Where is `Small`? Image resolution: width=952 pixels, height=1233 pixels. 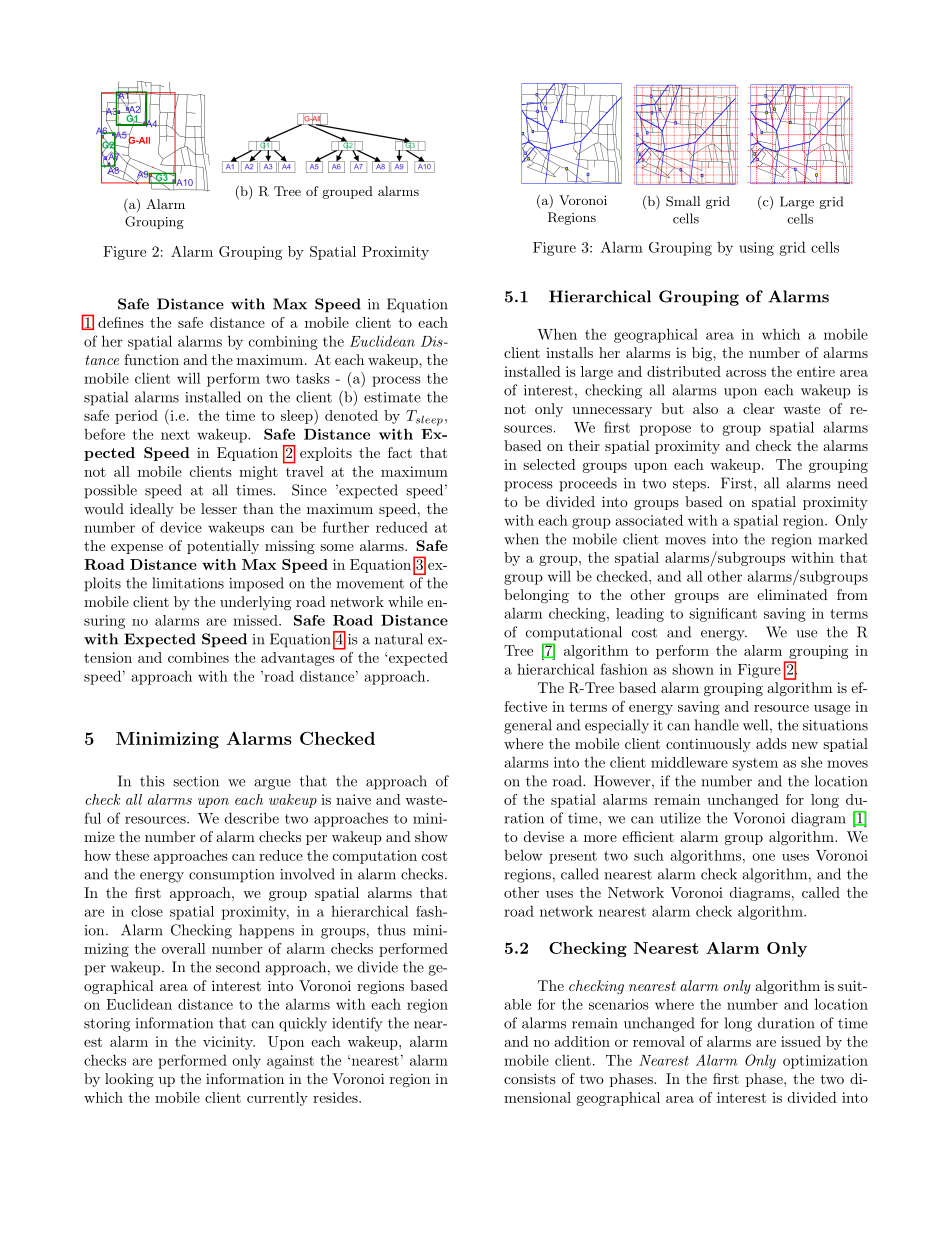
Small is located at coordinates (683, 201).
